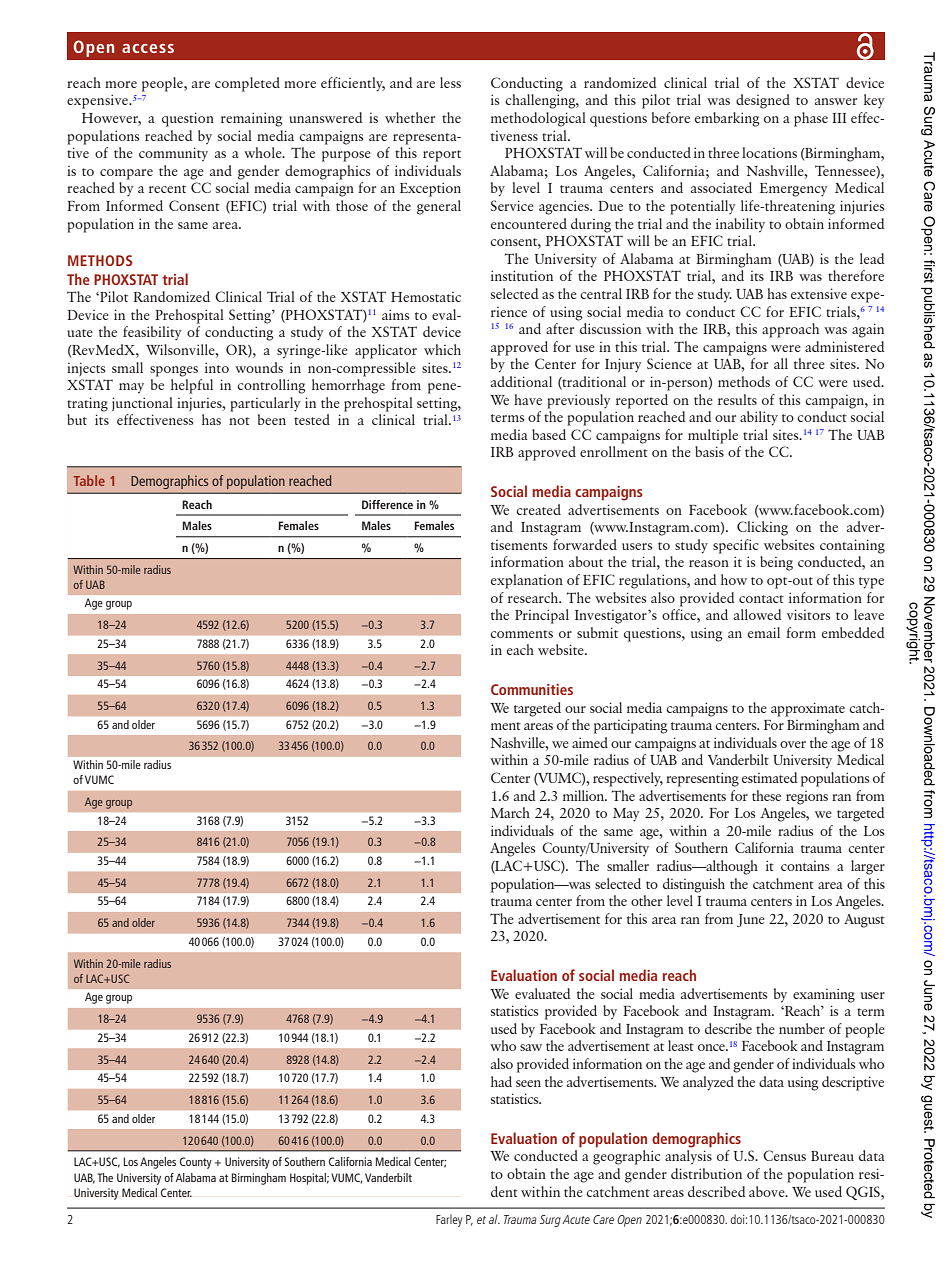  What do you see at coordinates (442, 349) in the document?
I see `which` at bounding box center [442, 349].
